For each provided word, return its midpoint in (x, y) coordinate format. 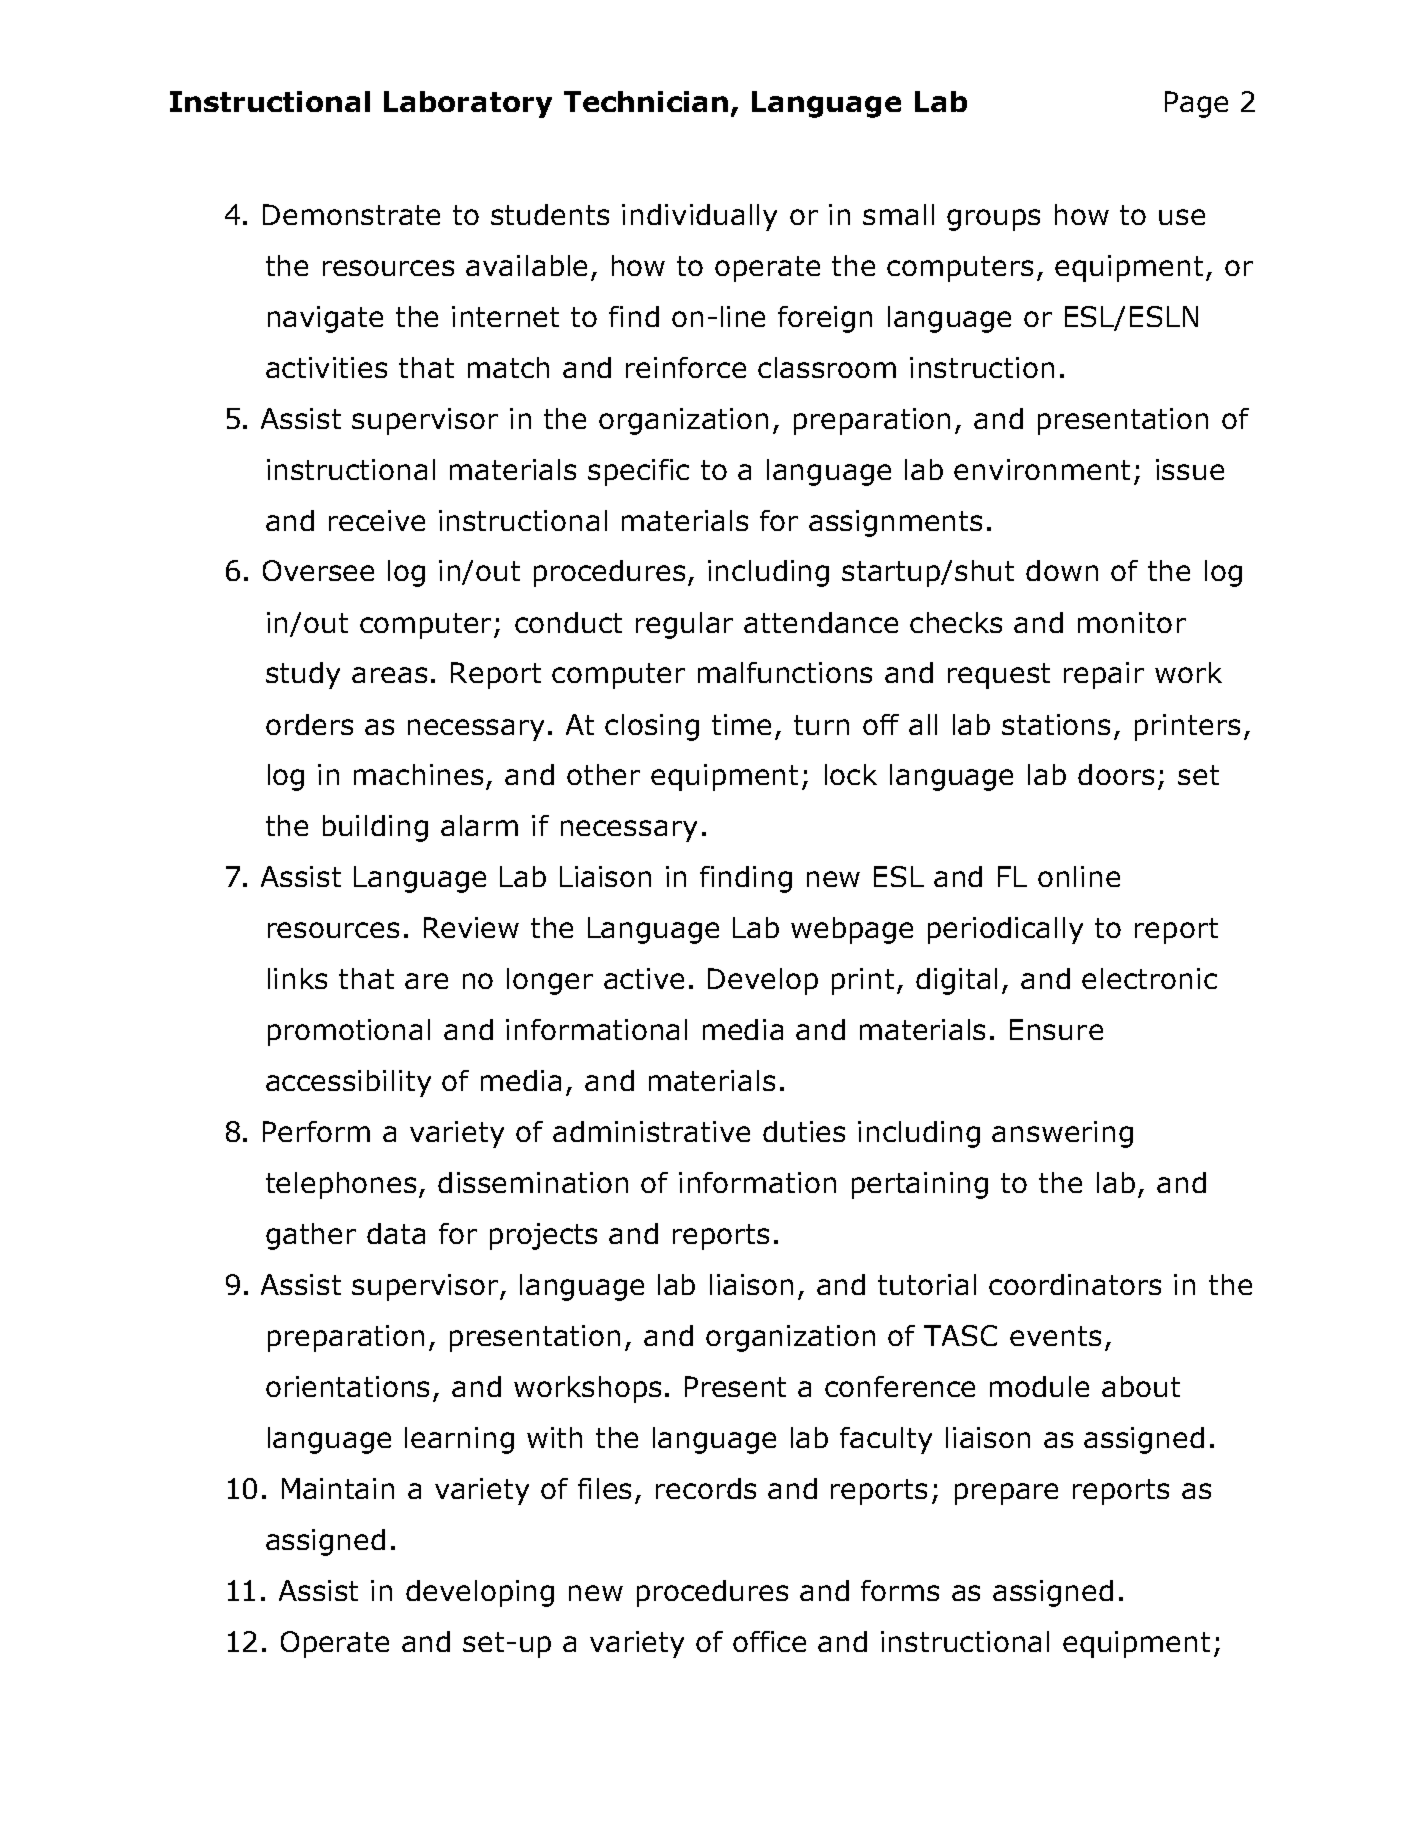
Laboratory (468, 104)
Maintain (338, 1488)
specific (638, 472)
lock (851, 774)
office (769, 1641)
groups (993, 220)
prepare (1006, 1494)
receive (377, 520)
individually (699, 217)
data (396, 1233)
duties (804, 1131)
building (375, 828)
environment (1042, 469)
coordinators (1075, 1284)
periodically (1005, 930)
